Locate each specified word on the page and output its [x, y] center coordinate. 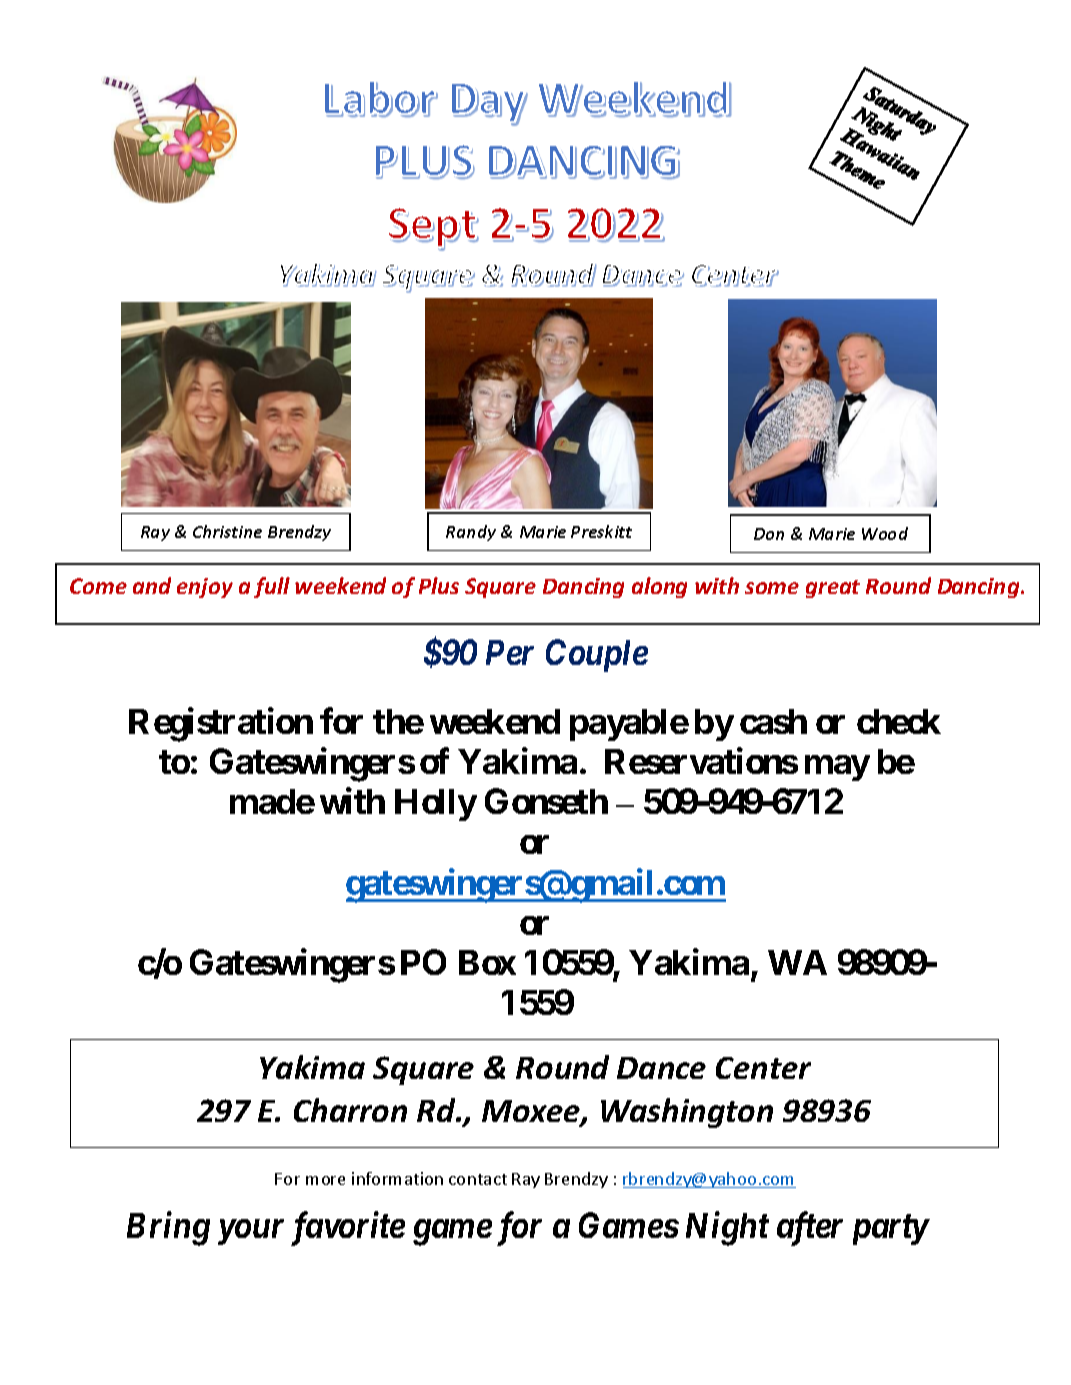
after [810, 1229]
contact [478, 1179]
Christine [227, 531]
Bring [168, 1229]
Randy [471, 533]
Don [769, 534]
